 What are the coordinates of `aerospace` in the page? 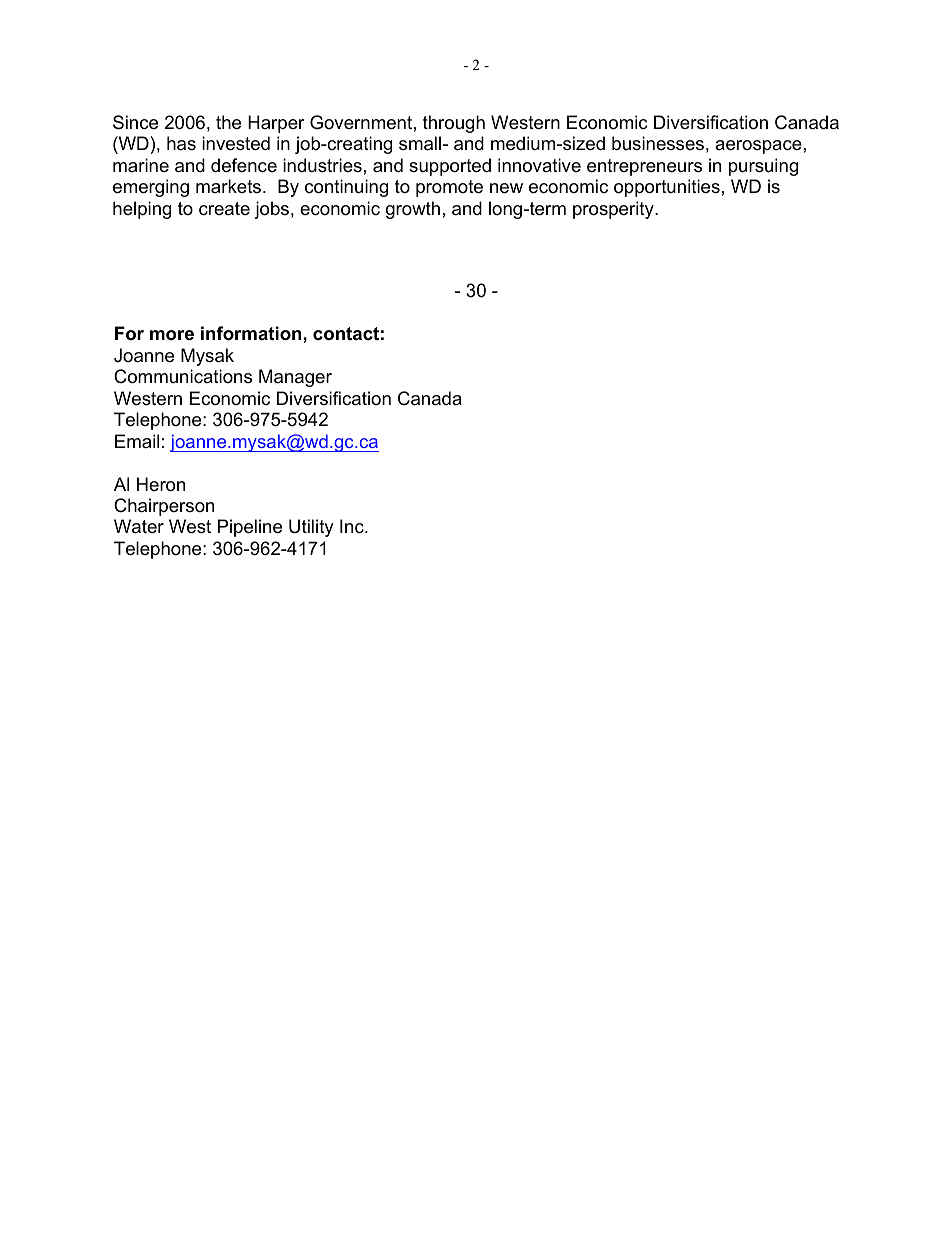 It's located at (758, 147).
